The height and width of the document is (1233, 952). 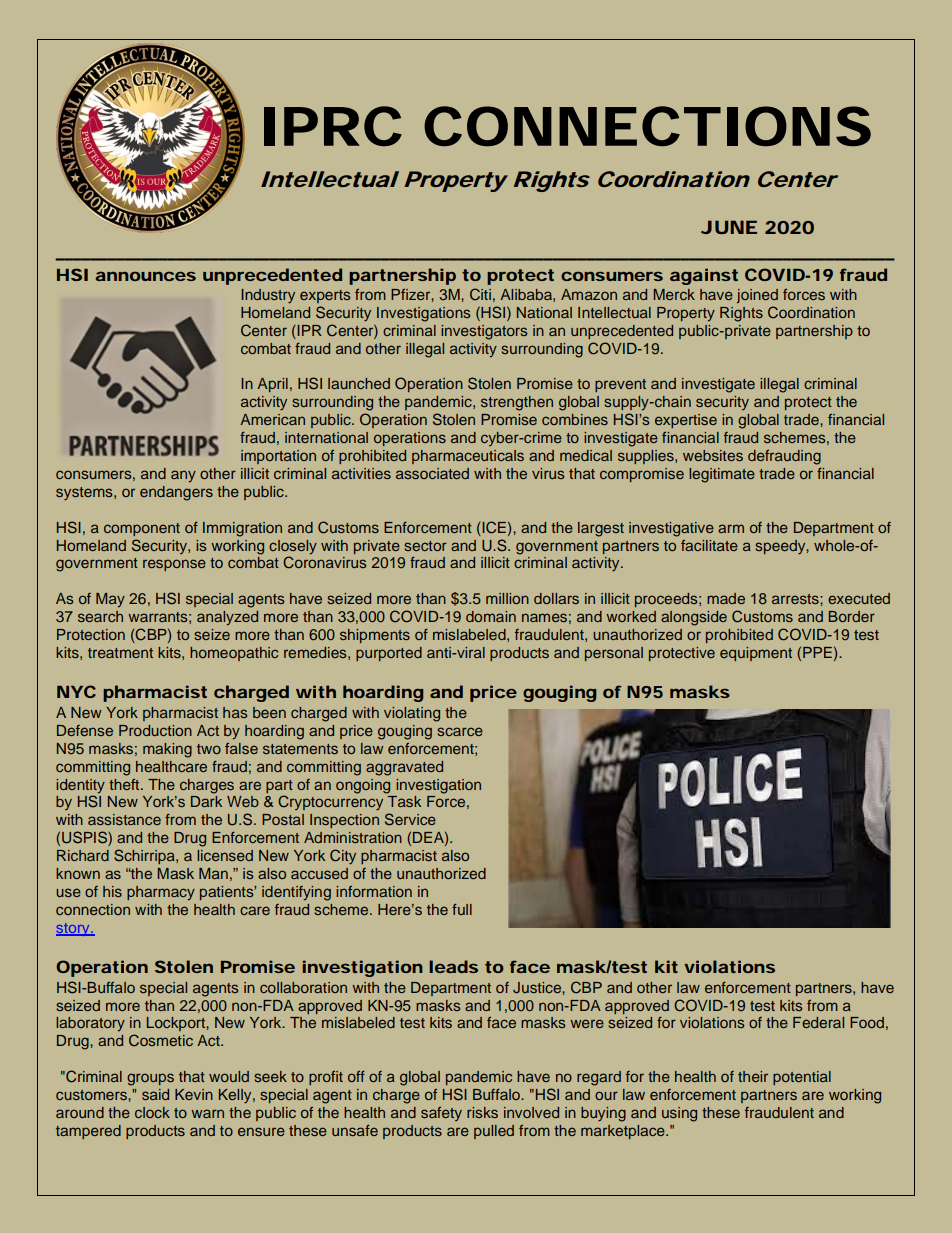 I want to click on Service, so click(x=410, y=819).
